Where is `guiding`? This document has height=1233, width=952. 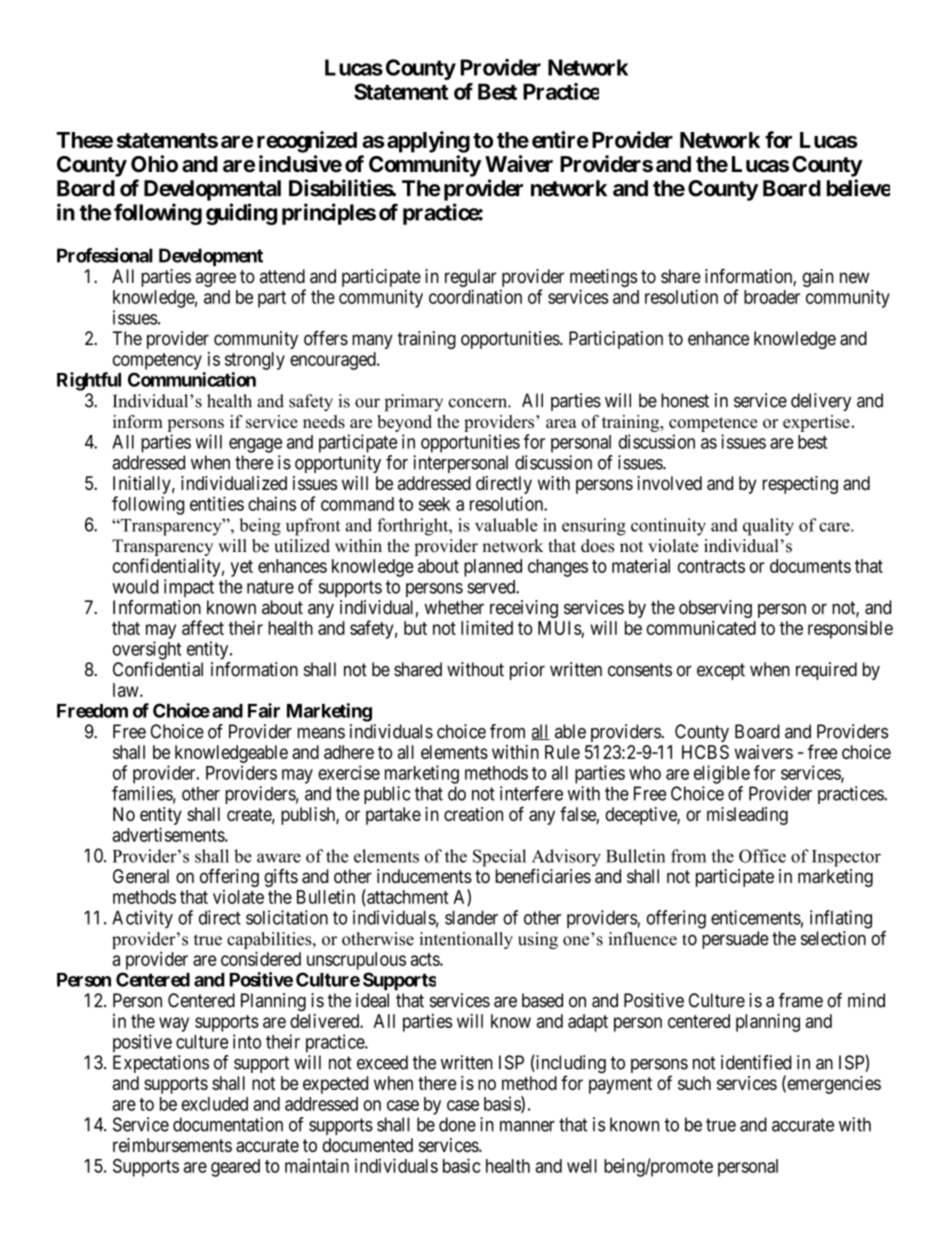 guiding is located at coordinates (241, 214).
